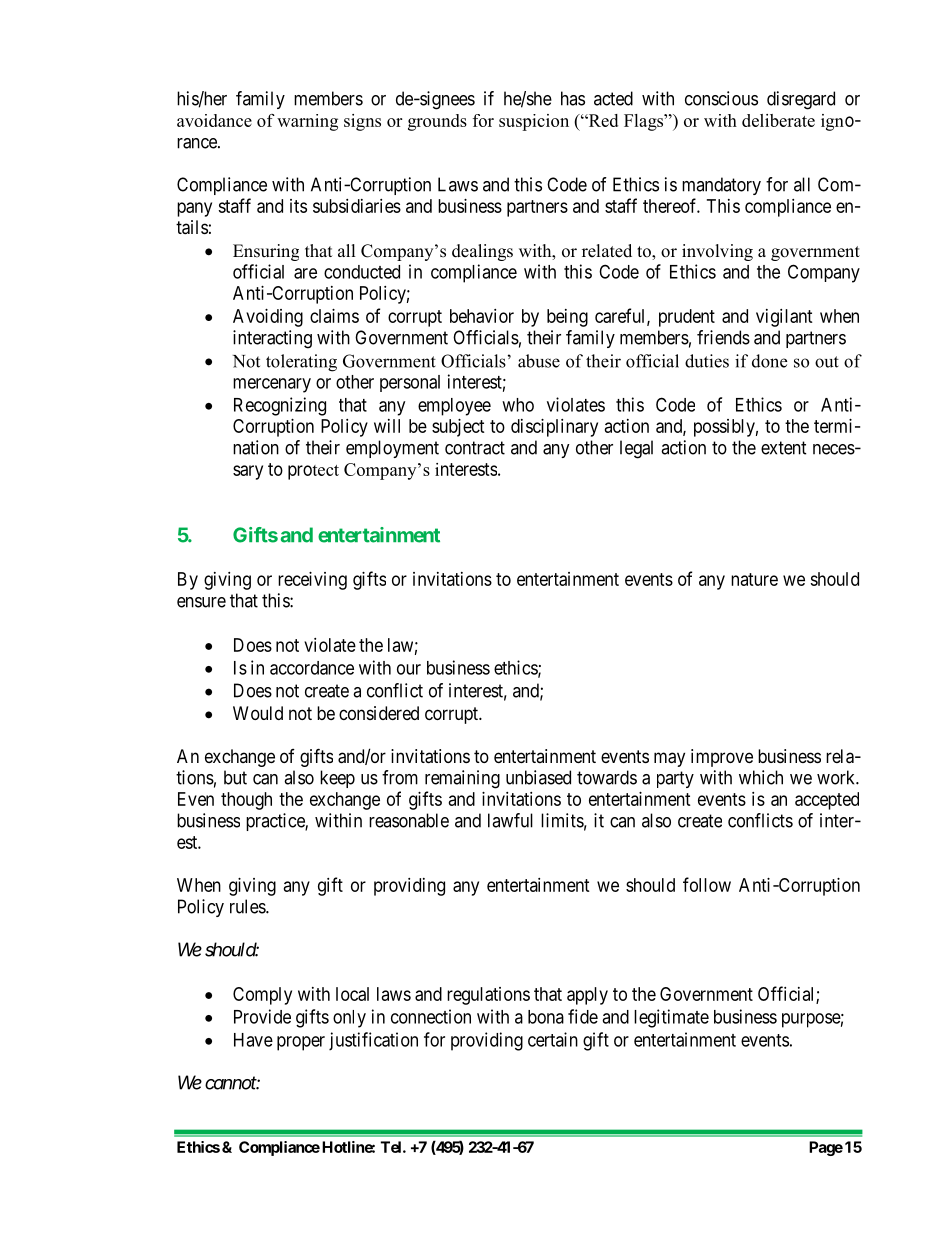  Describe the element at coordinates (754, 579) in the document. I see `nature` at that location.
